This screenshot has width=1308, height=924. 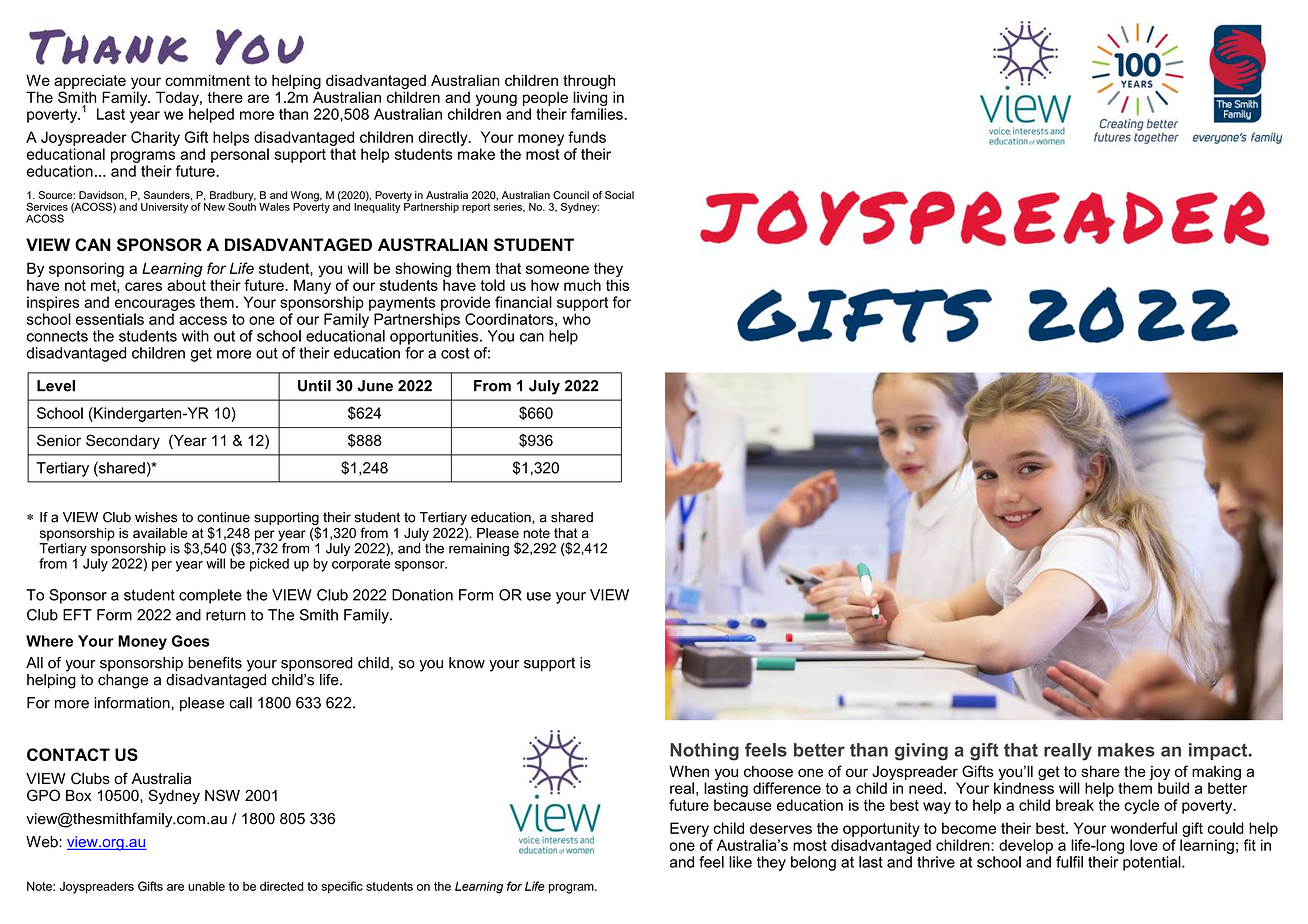 I want to click on who, so click(x=577, y=319).
